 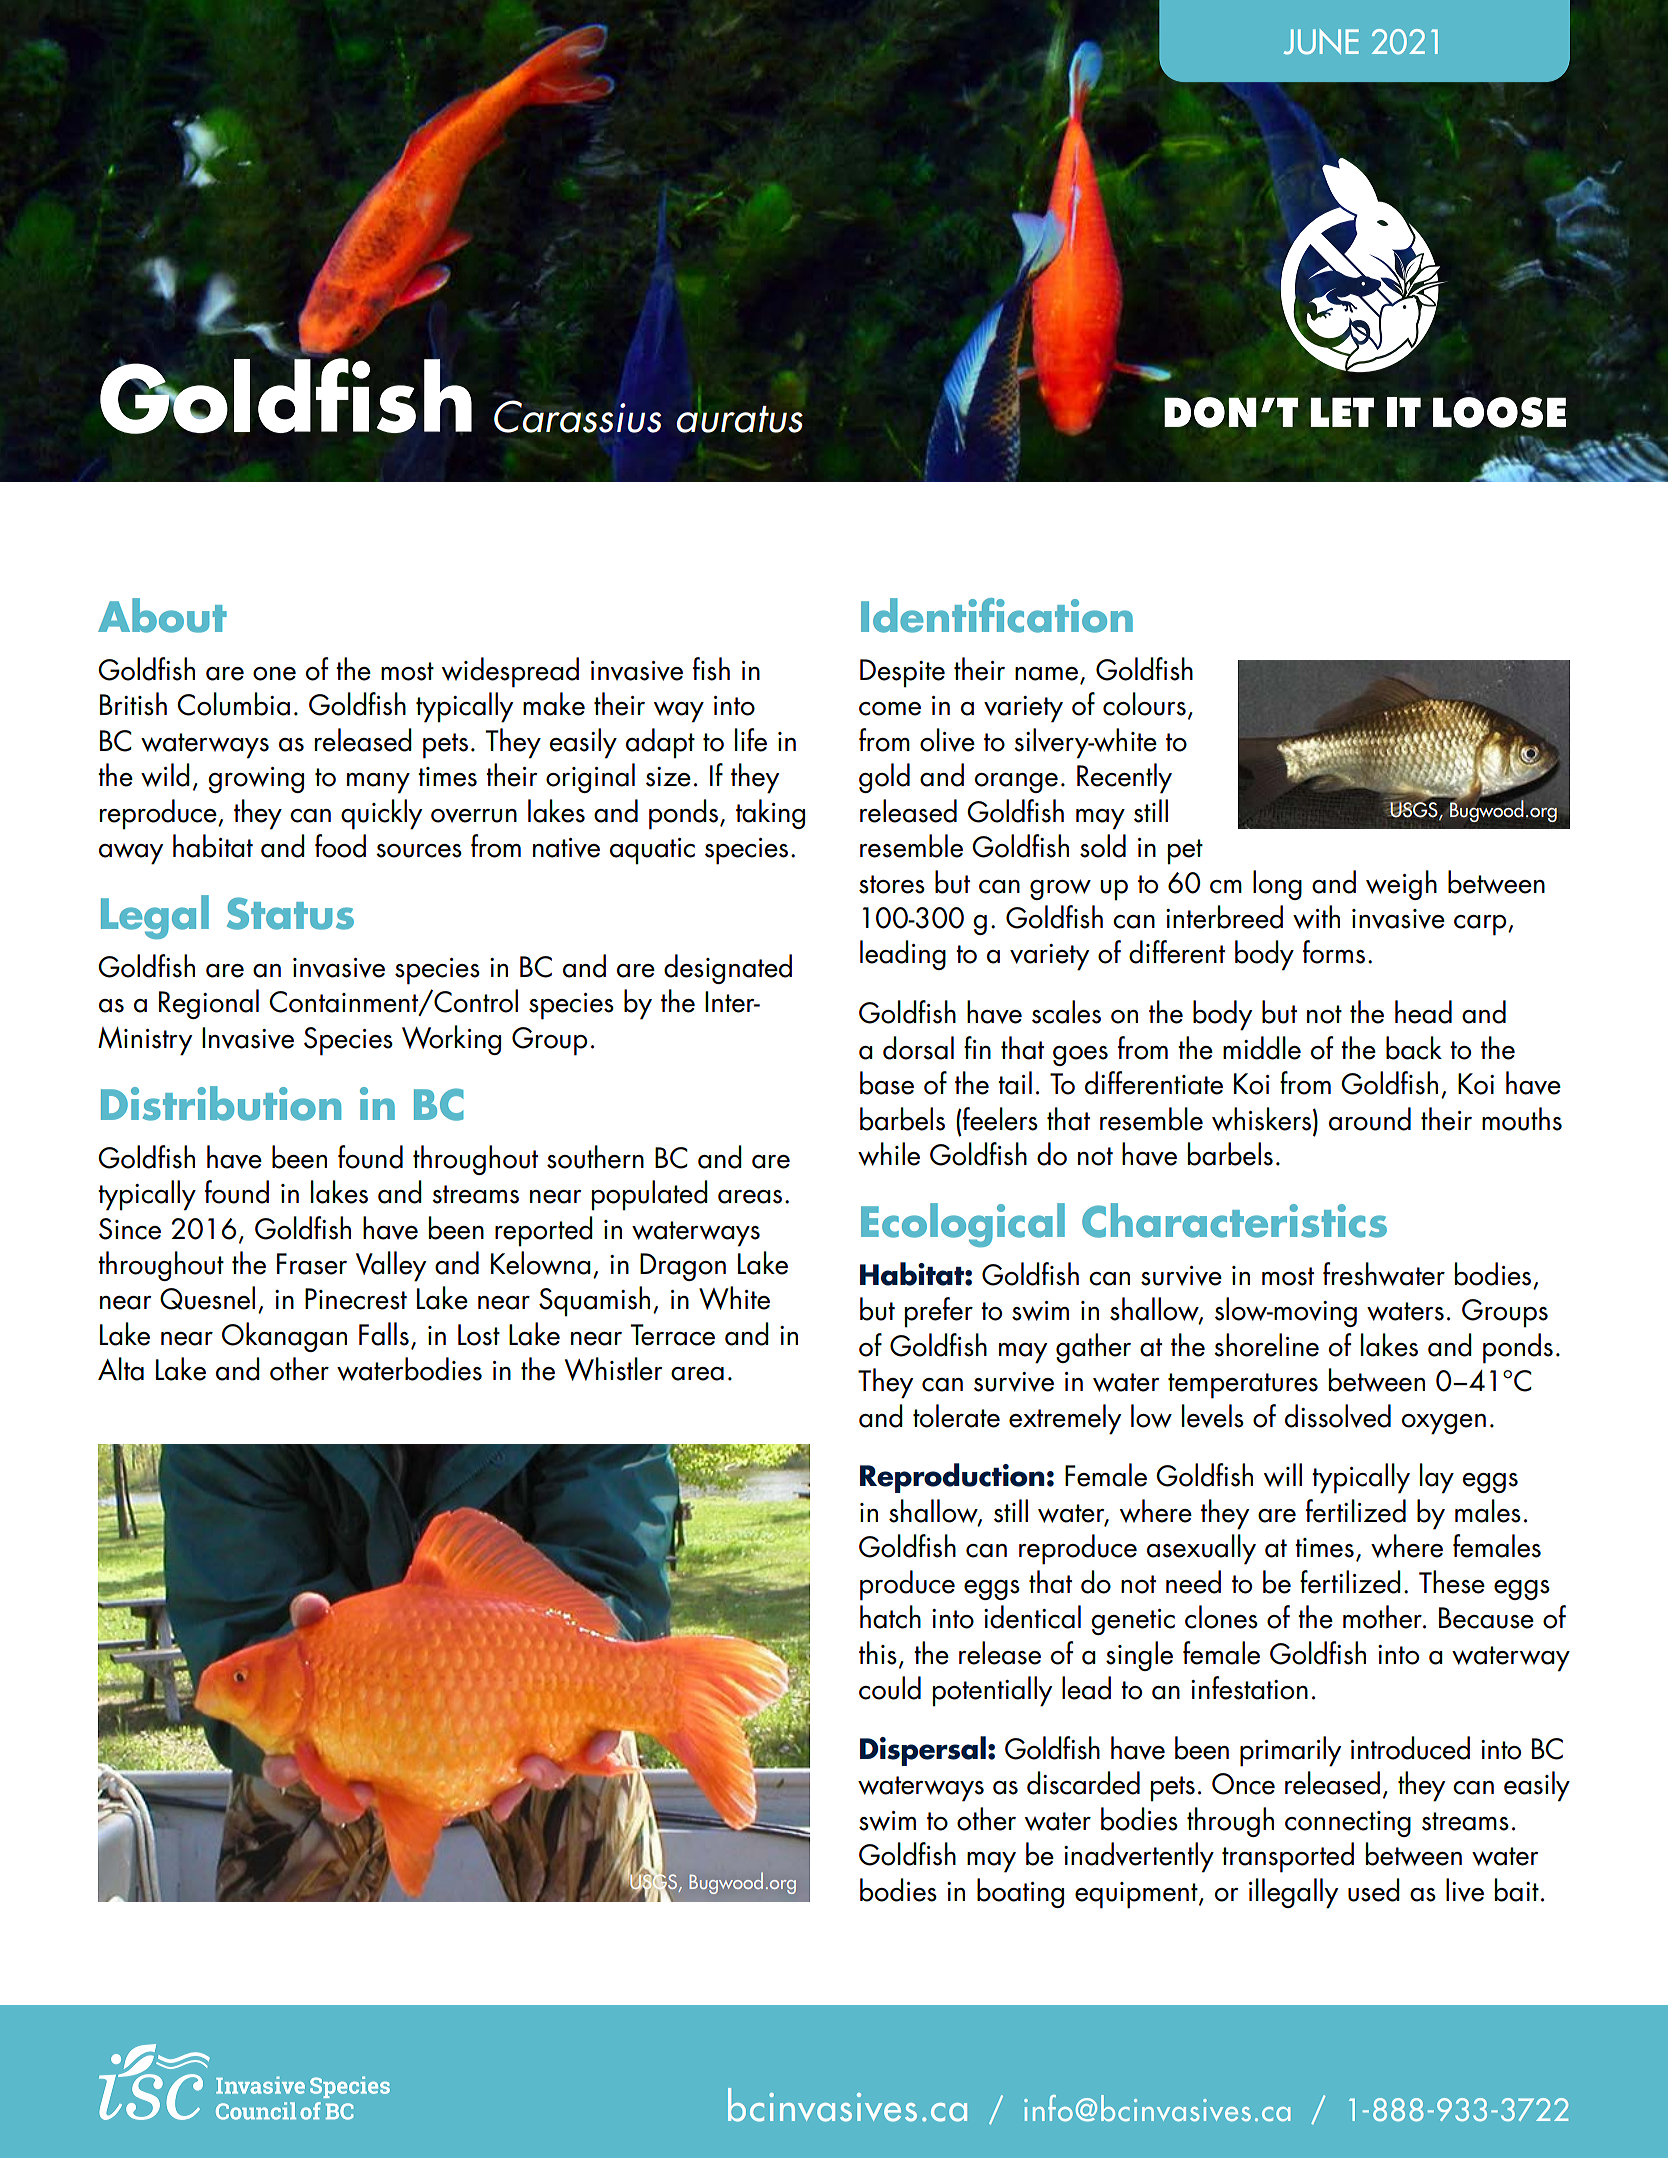 I want to click on prefer, so click(x=939, y=1312).
